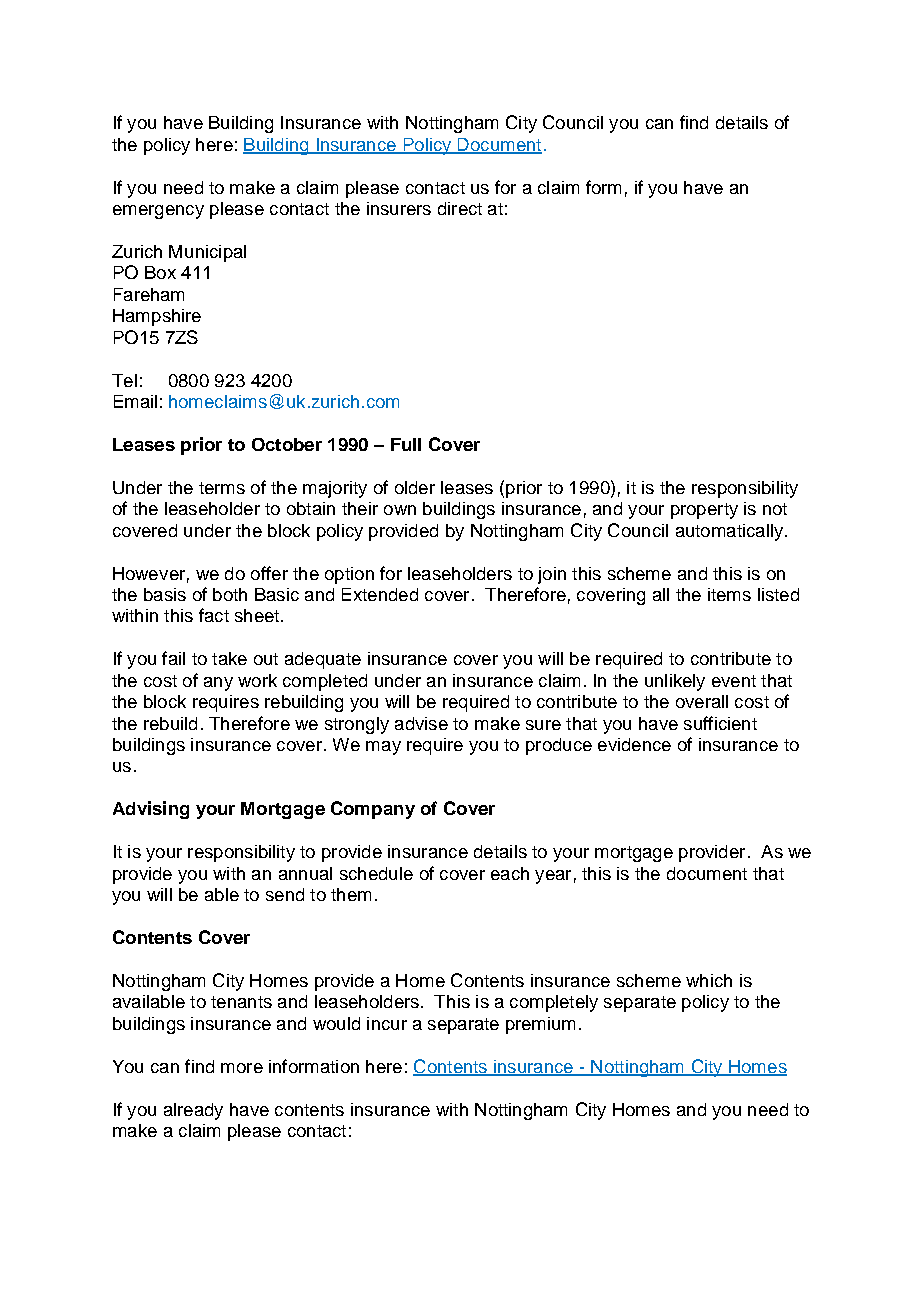 This screenshot has width=924, height=1308. I want to click on property, so click(704, 511).
